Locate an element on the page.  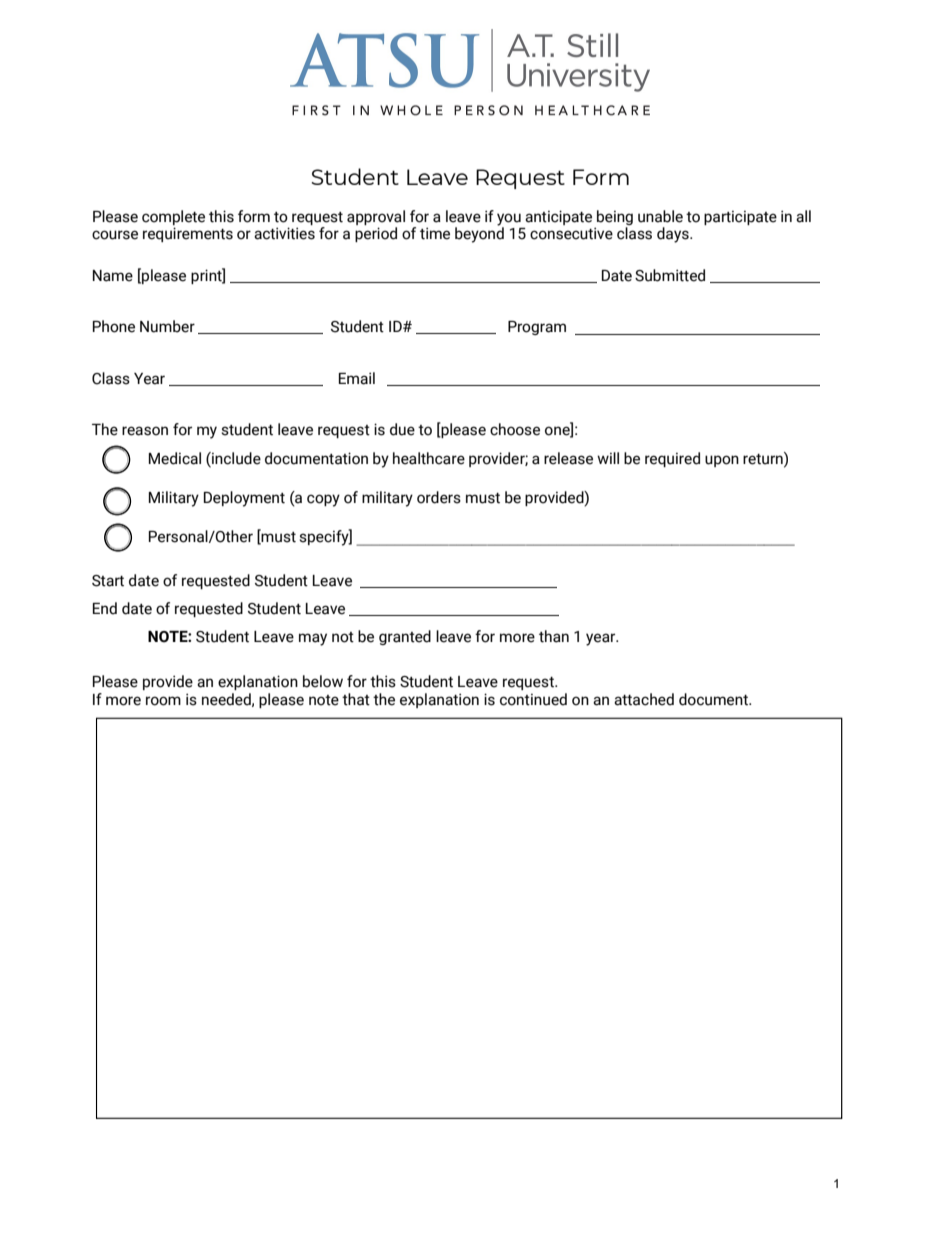
continued is located at coordinates (533, 699).
